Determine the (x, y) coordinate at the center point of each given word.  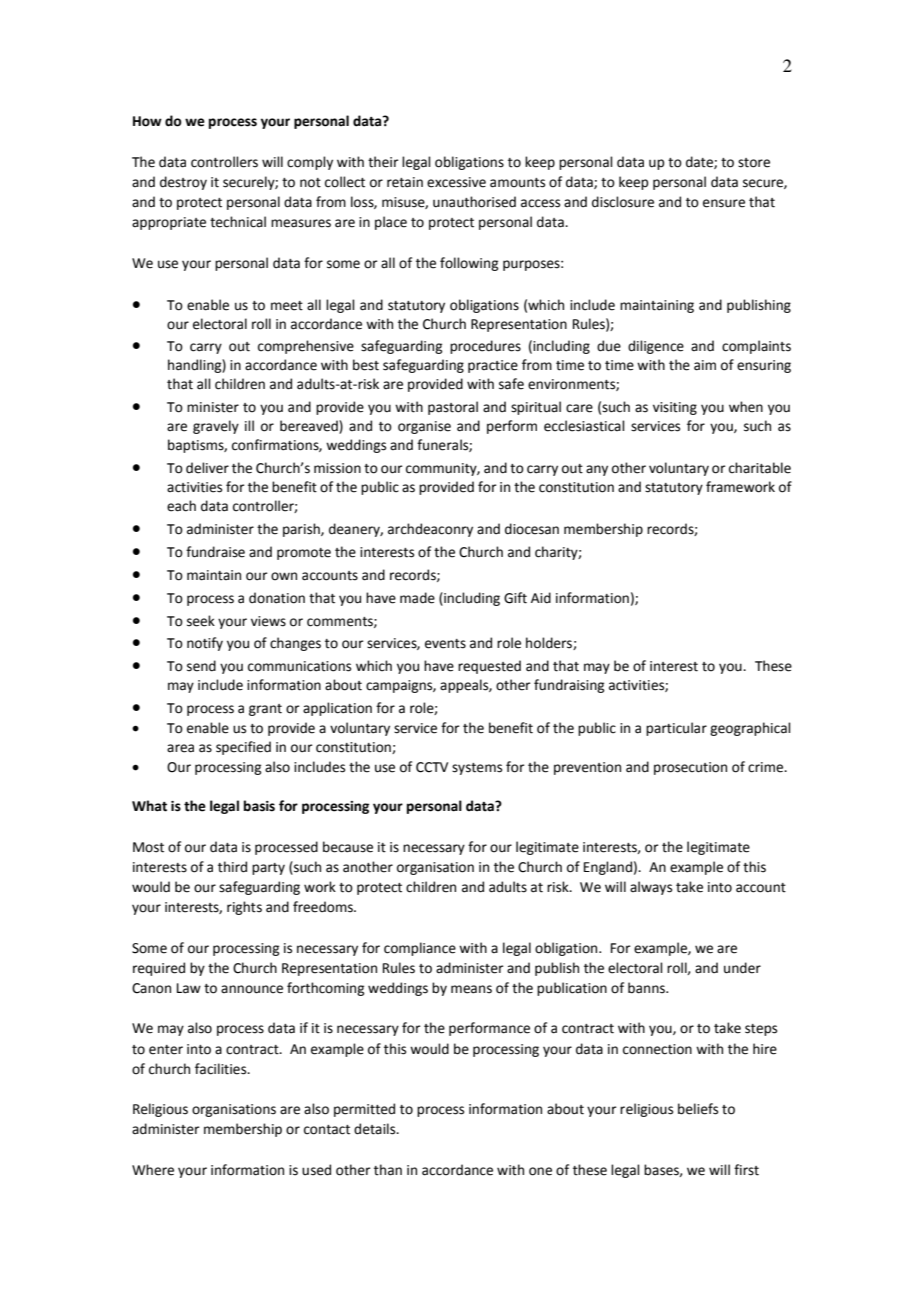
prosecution (690, 768)
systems (477, 769)
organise (424, 427)
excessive (456, 182)
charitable (760, 468)
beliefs (698, 1109)
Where (153, 1170)
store (754, 163)
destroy (183, 183)
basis (259, 806)
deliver (207, 468)
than (388, 1170)
